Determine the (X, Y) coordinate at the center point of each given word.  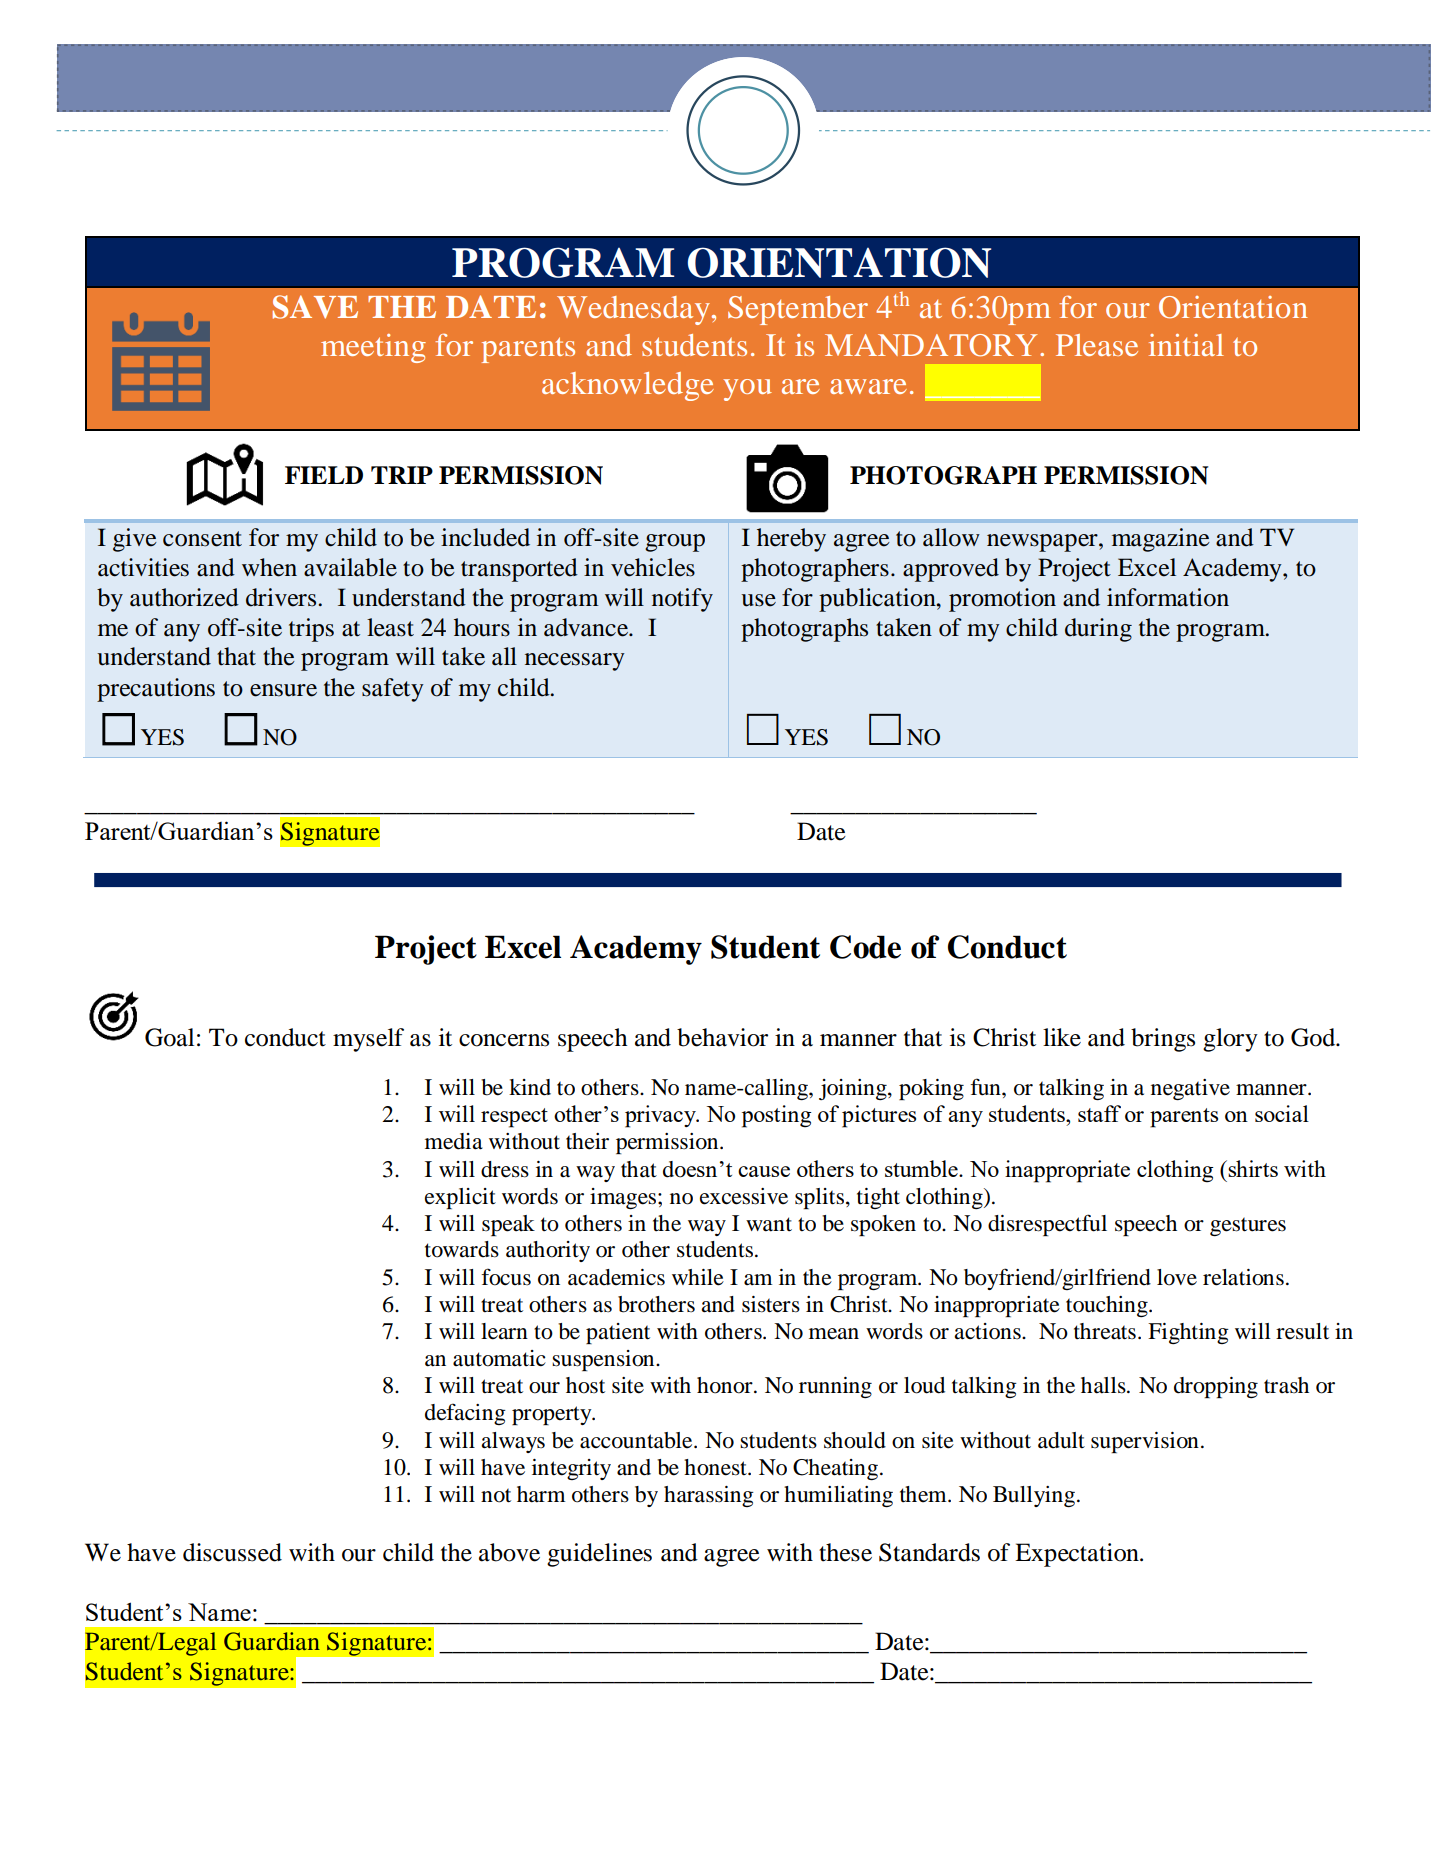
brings (1163, 1040)
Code (865, 947)
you (747, 390)
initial (1186, 345)
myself (368, 1040)
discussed (232, 1552)
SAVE (315, 307)
